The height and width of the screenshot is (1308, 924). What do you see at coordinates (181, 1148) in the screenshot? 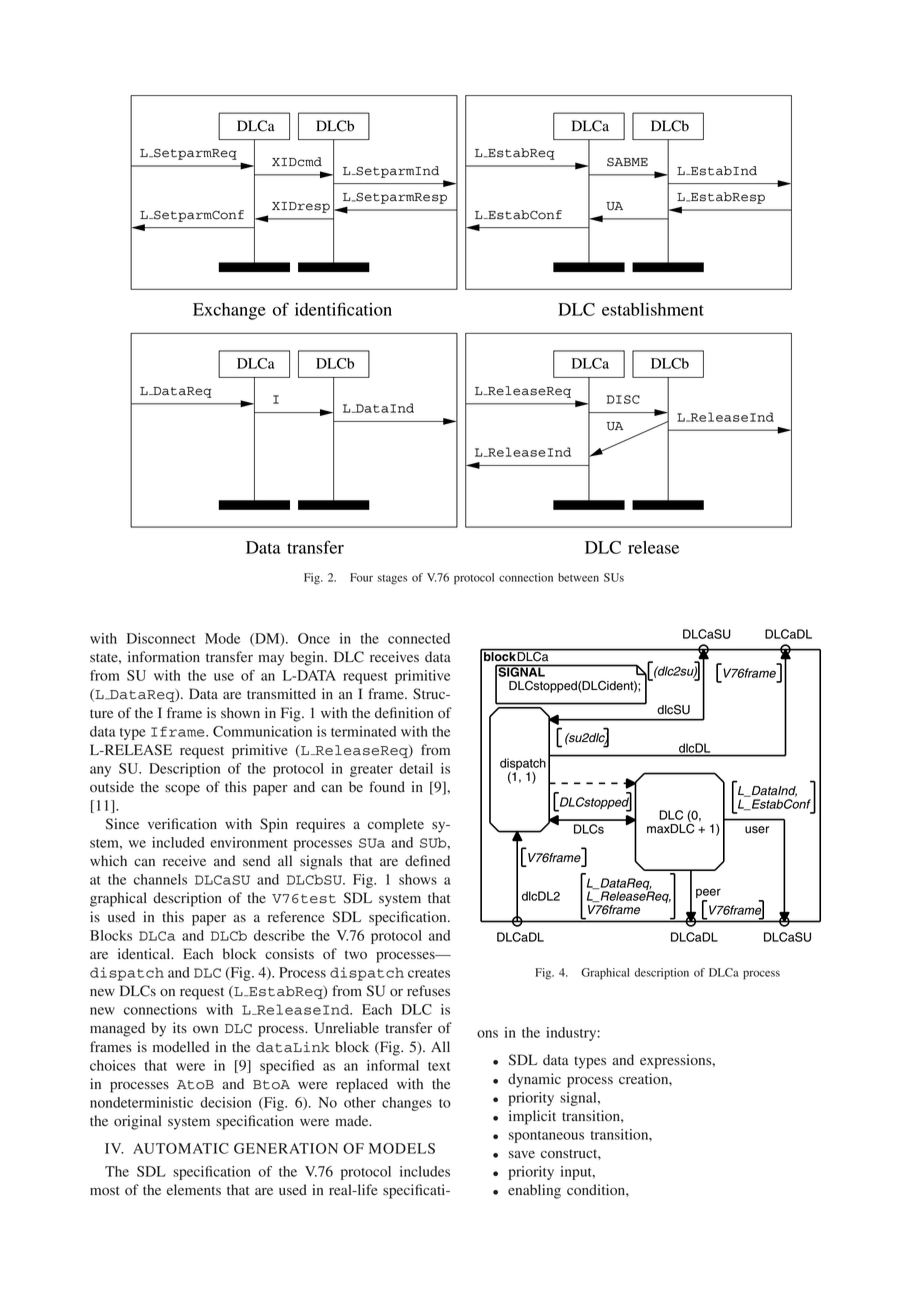
I see `AUTOMATIC` at bounding box center [181, 1148].
